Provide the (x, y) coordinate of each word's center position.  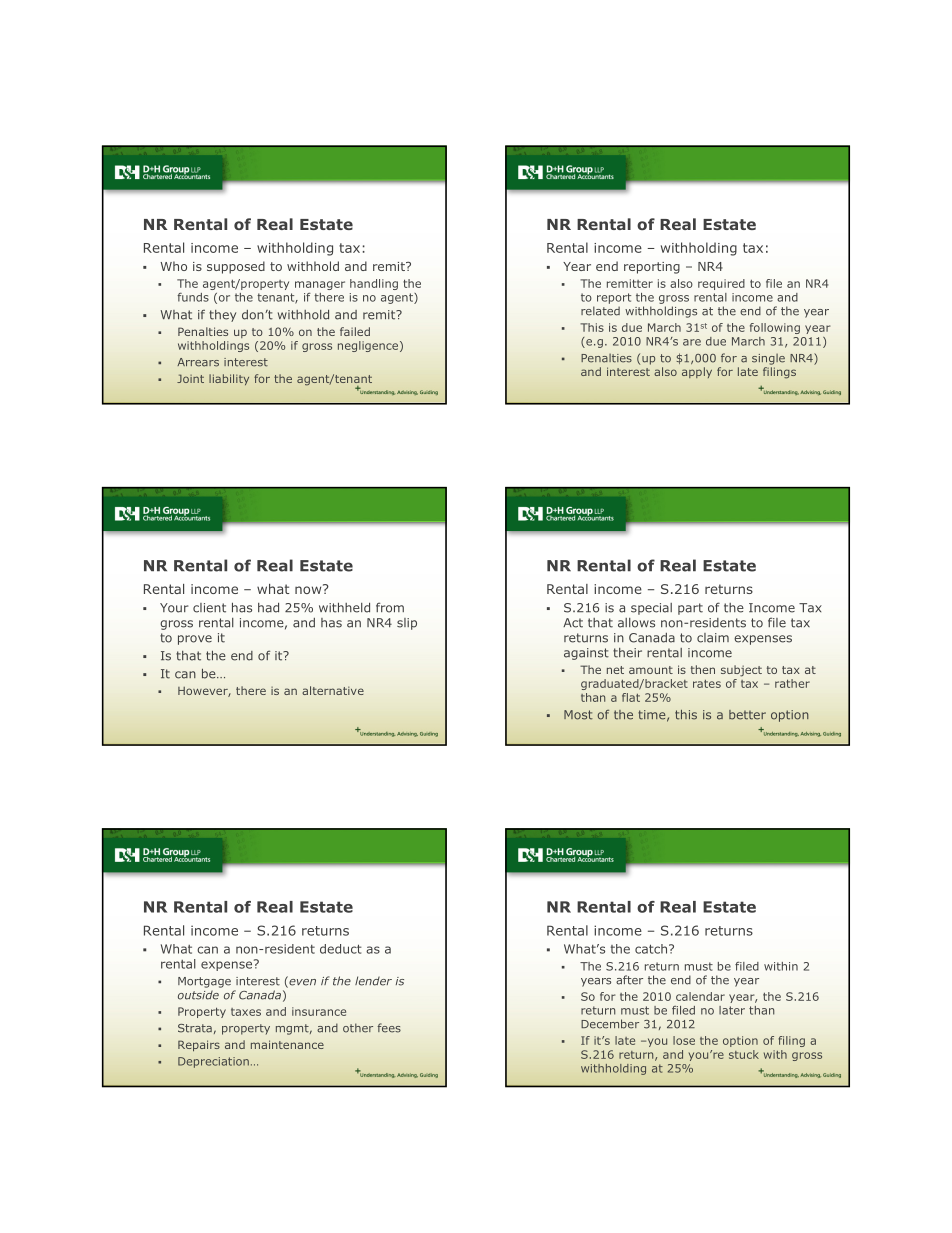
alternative (333, 690)
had (268, 608)
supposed (236, 267)
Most (578, 715)
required (721, 284)
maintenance (287, 1044)
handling (374, 284)
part (690, 609)
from (390, 607)
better (747, 715)
